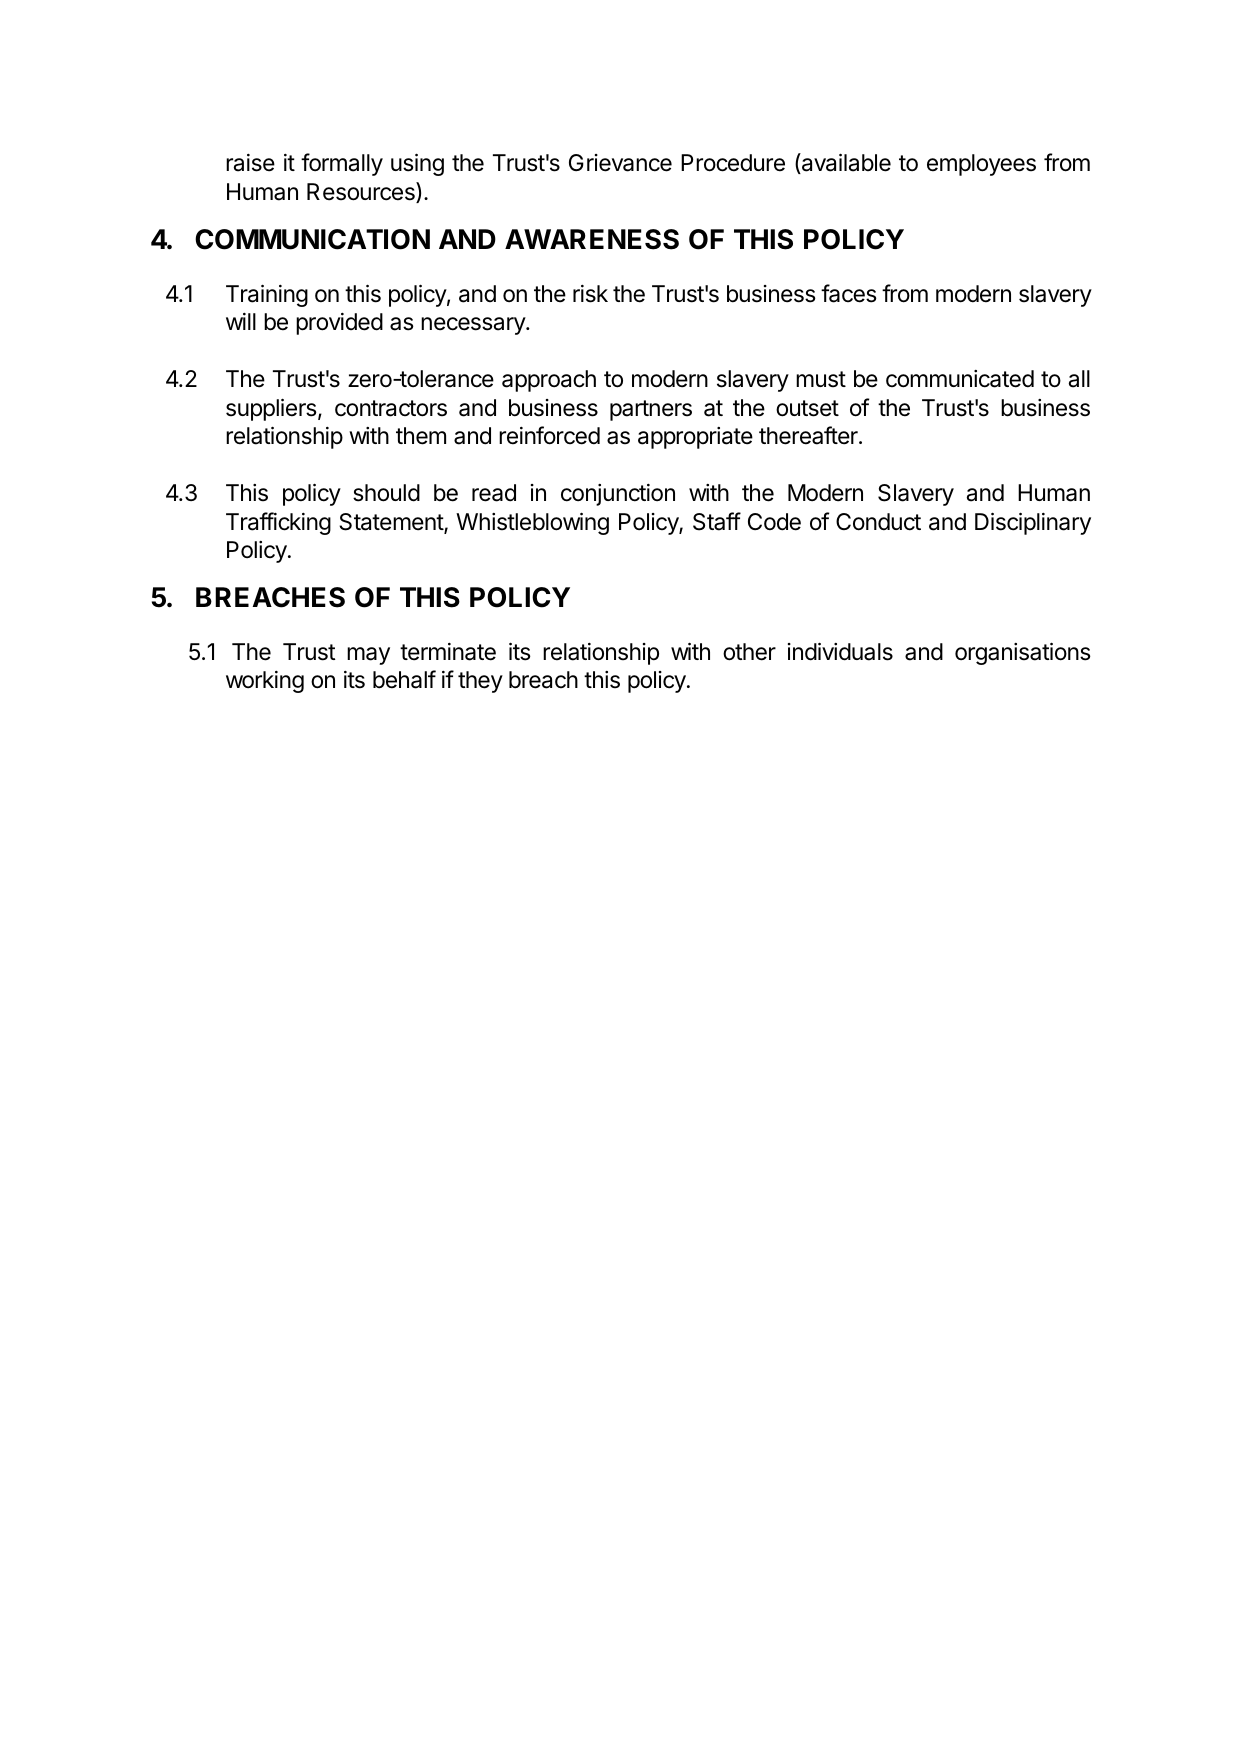 This screenshot has width=1241, height=1756. What do you see at coordinates (339, 324) in the screenshot?
I see `provided` at bounding box center [339, 324].
